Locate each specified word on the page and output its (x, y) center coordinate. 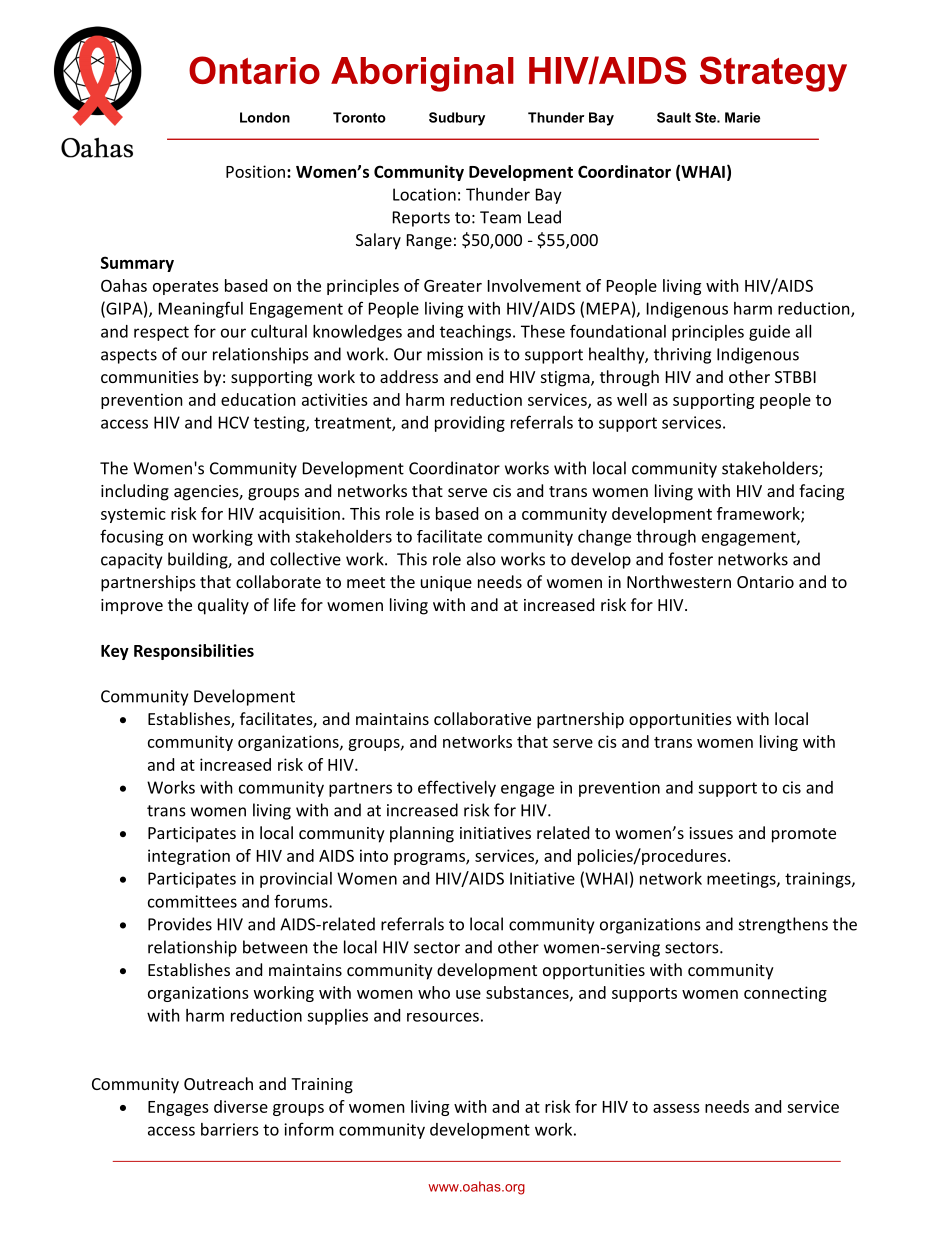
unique (446, 584)
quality (223, 606)
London (265, 117)
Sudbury (457, 119)
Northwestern (679, 581)
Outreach (218, 1083)
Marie (742, 117)
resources (443, 1017)
